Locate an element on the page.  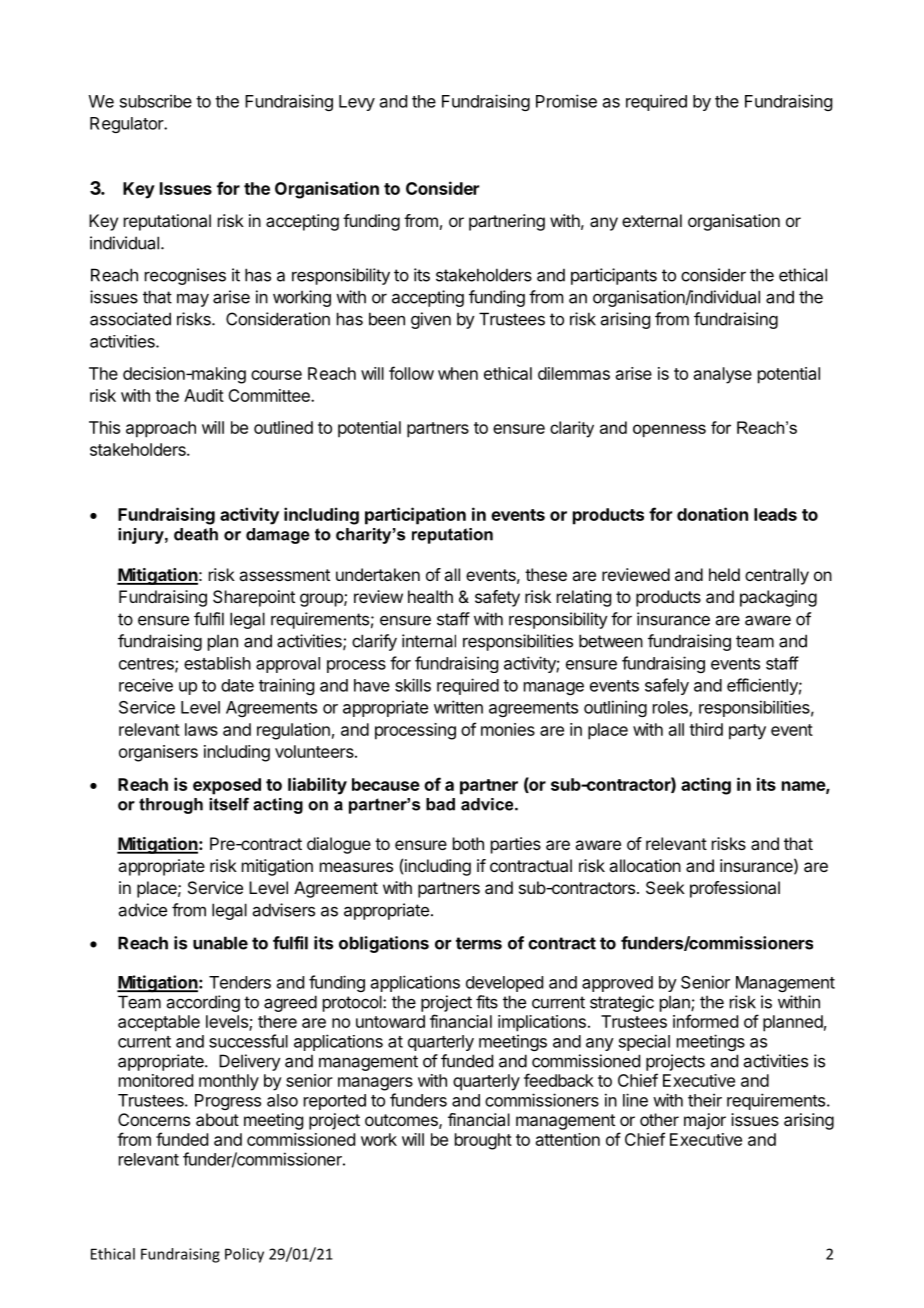
participation is located at coordinates (415, 516).
